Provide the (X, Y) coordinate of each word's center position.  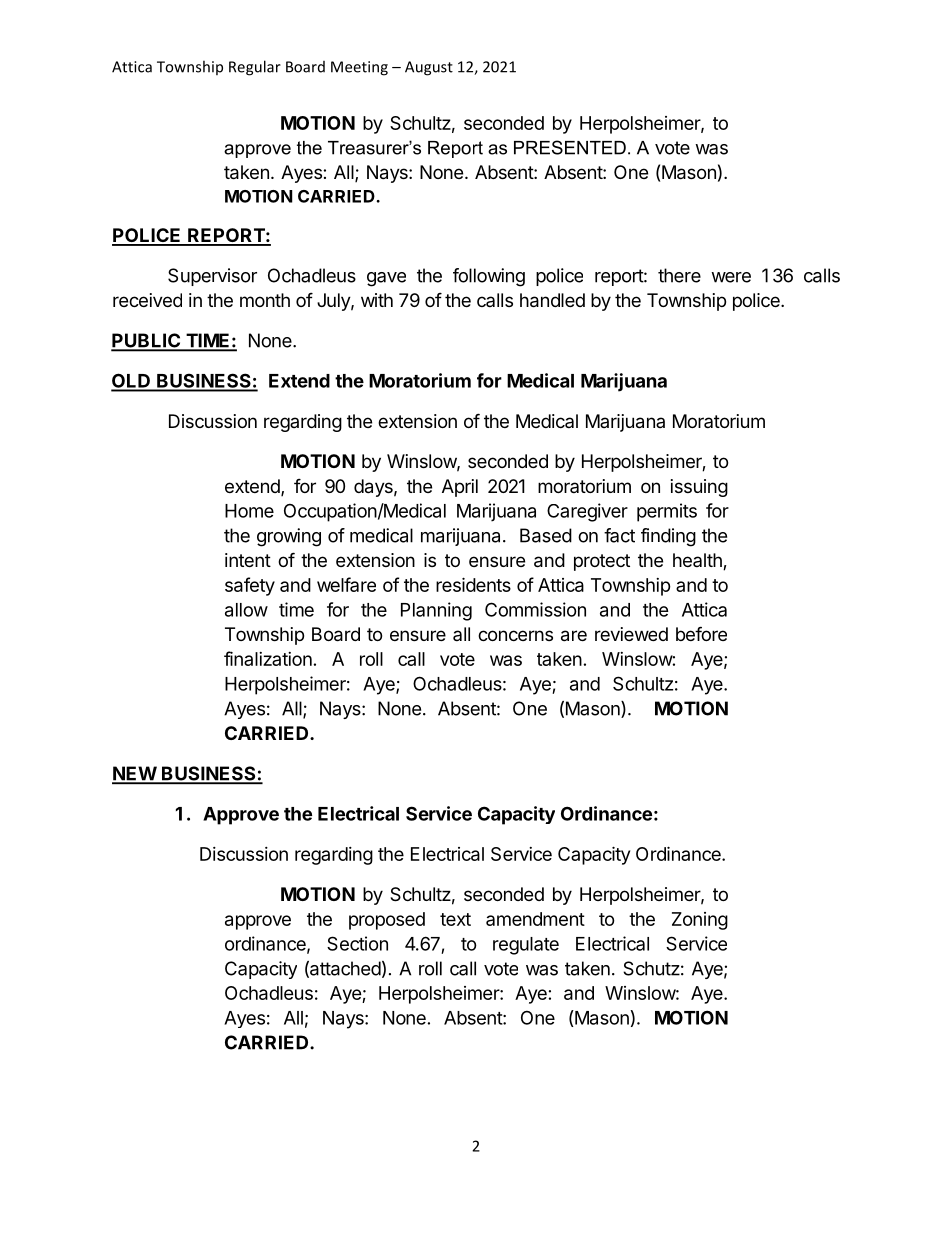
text (455, 919)
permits (667, 512)
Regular (255, 68)
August (429, 68)
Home (249, 511)
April (460, 488)
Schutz (651, 968)
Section (357, 943)
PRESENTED (570, 147)
